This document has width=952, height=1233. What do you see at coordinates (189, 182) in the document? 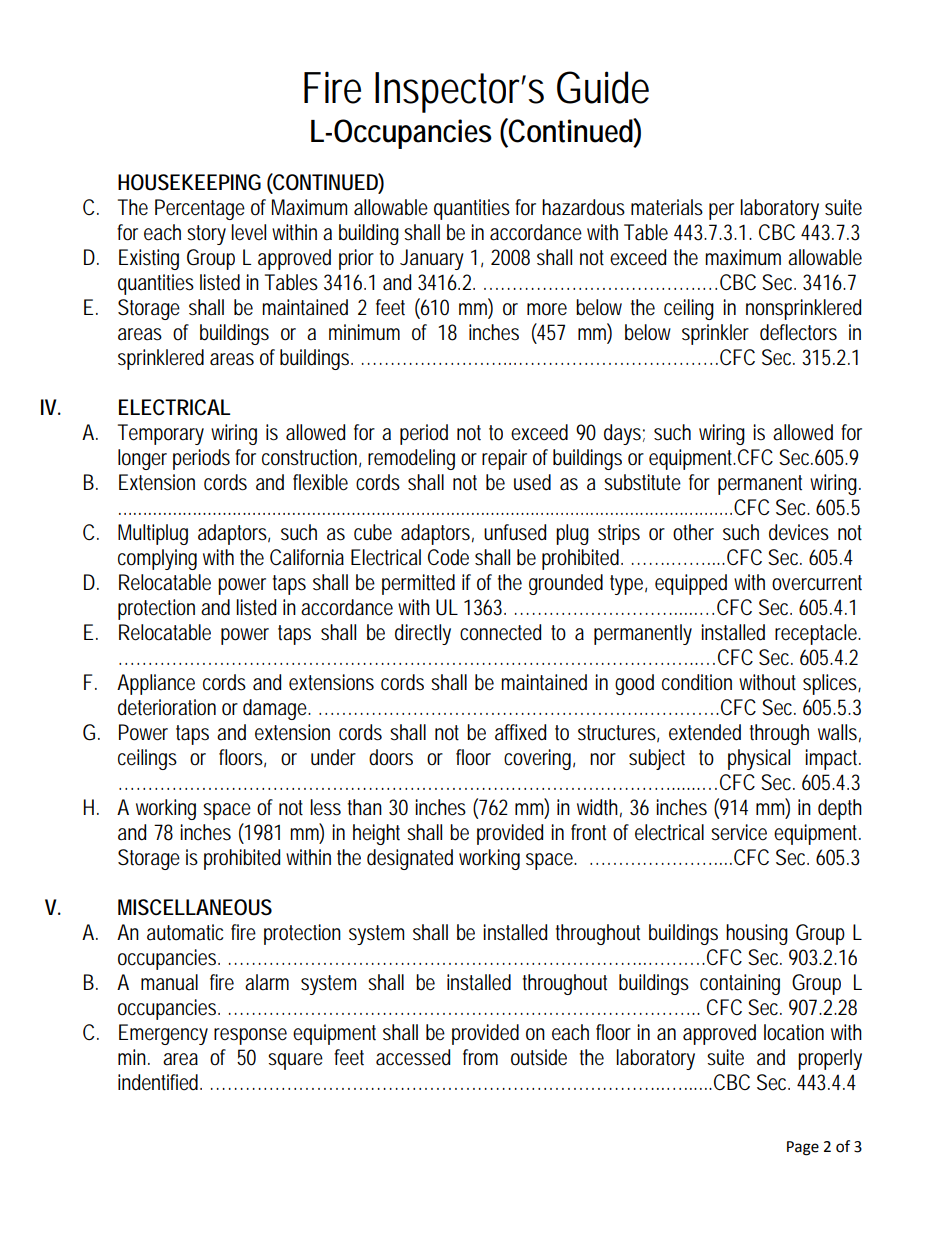
I see `HOUSEKEEPING` at bounding box center [189, 182].
